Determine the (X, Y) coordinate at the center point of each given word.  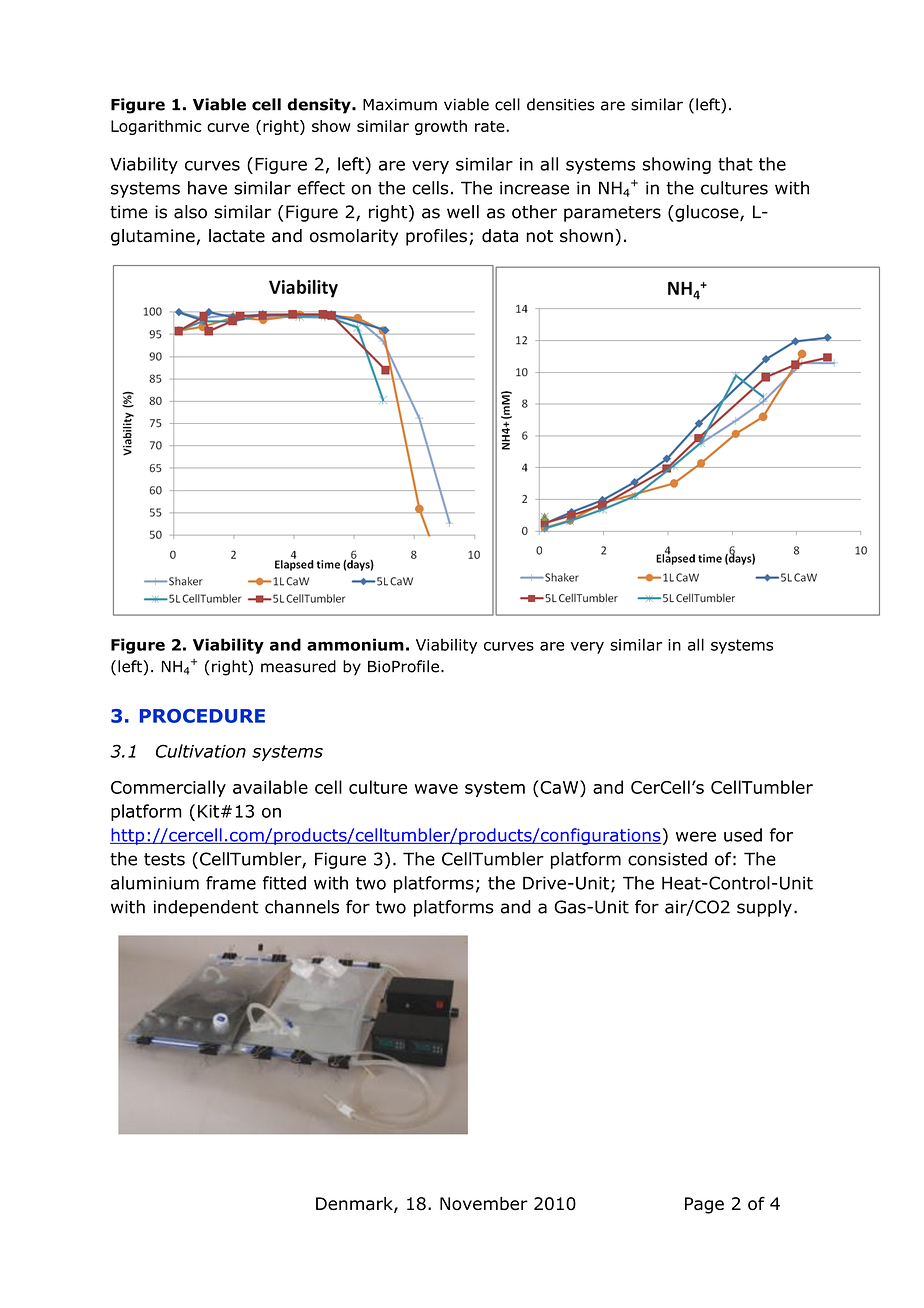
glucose (707, 213)
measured (298, 666)
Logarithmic (156, 127)
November (484, 1204)
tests (164, 859)
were (696, 836)
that (735, 164)
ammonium (355, 644)
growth (441, 127)
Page (704, 1205)
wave (436, 789)
